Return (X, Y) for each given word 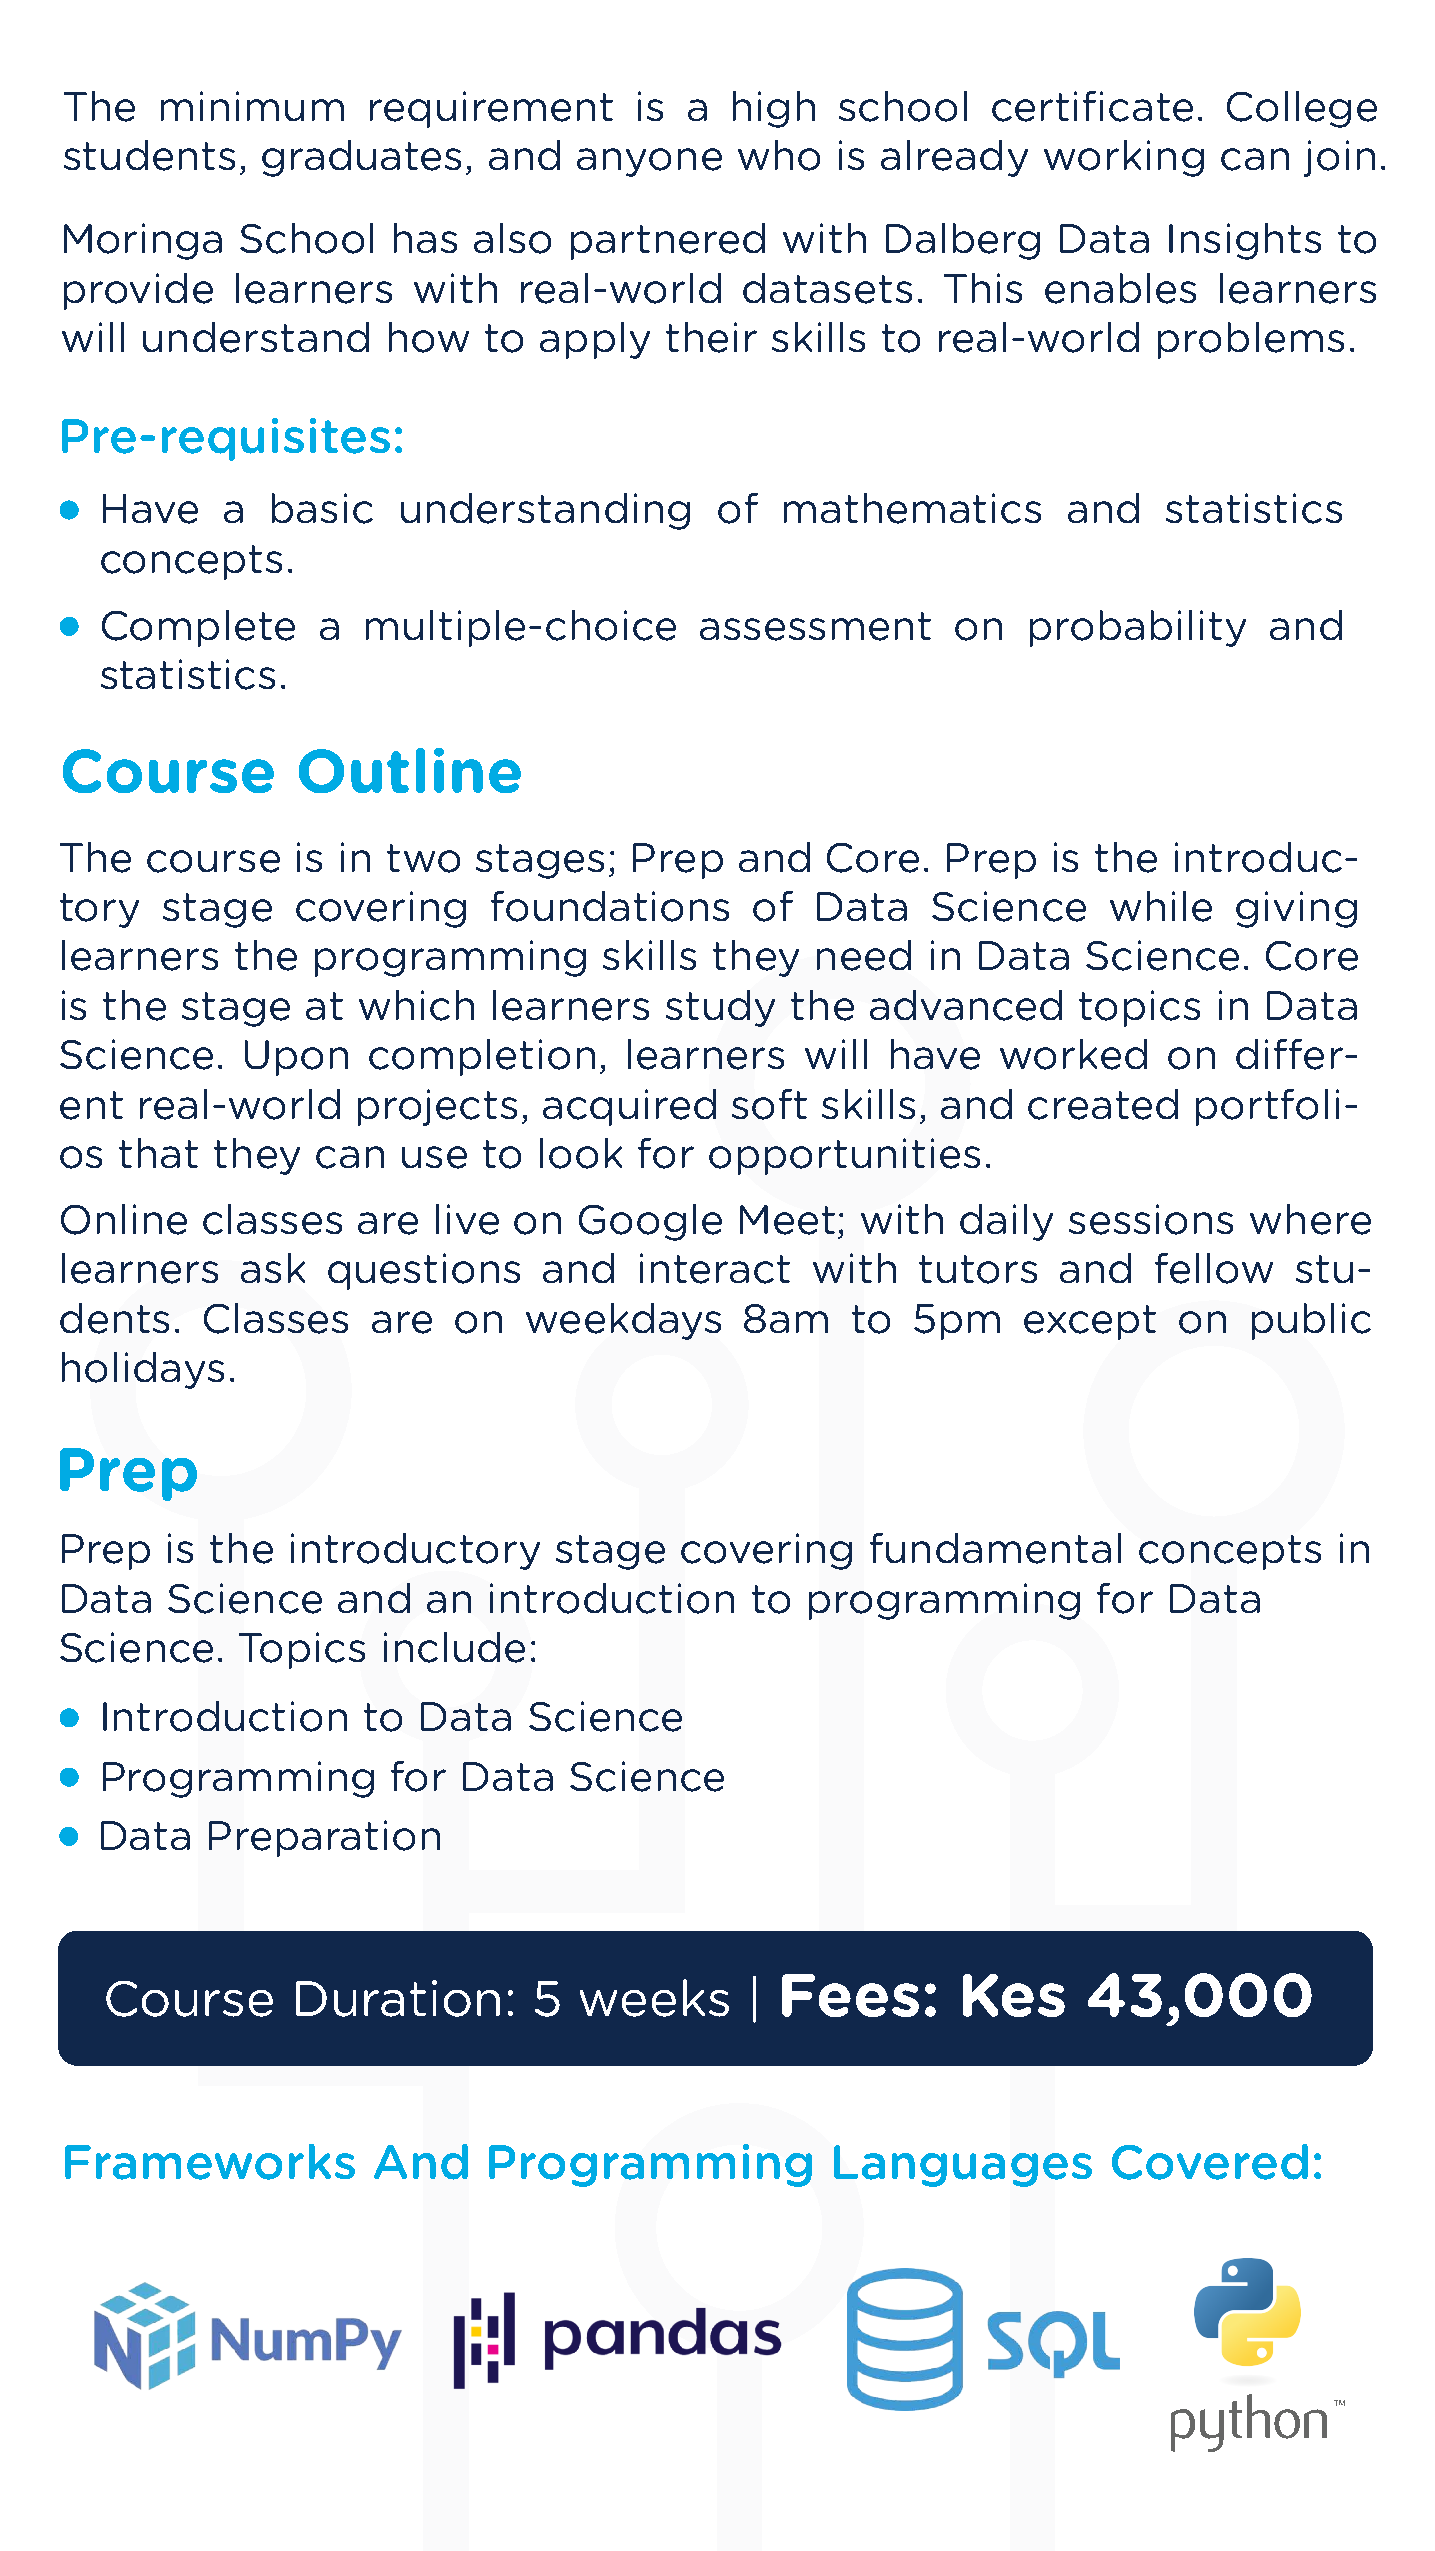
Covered (1210, 2162)
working (1124, 158)
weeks (654, 1998)
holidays (143, 1370)
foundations (610, 906)
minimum (252, 106)
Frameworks (210, 2162)
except (1090, 1322)
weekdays (623, 1321)
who (779, 155)
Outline (410, 770)
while (1161, 906)
